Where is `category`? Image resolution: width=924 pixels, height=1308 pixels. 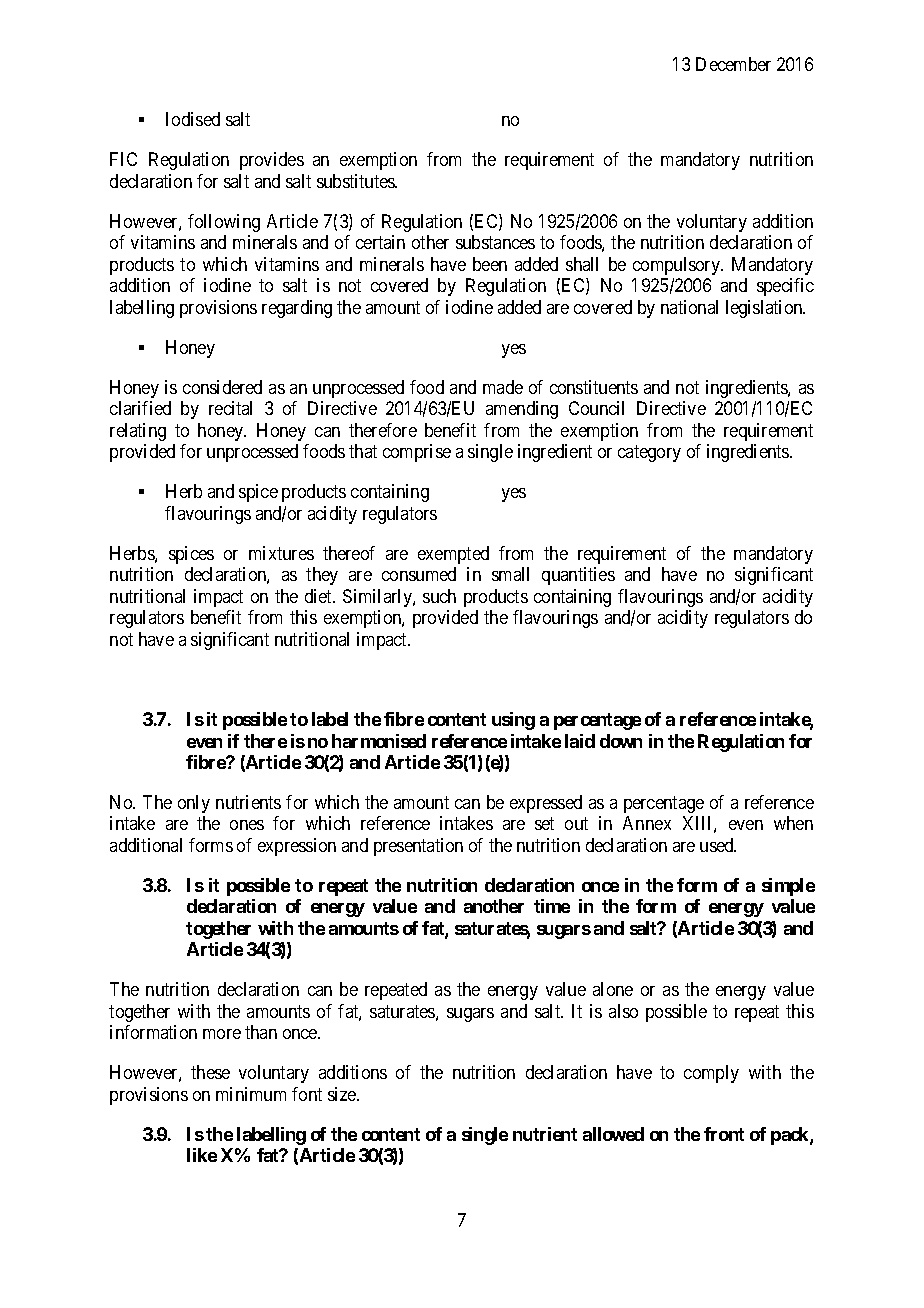 category is located at coordinates (649, 453).
